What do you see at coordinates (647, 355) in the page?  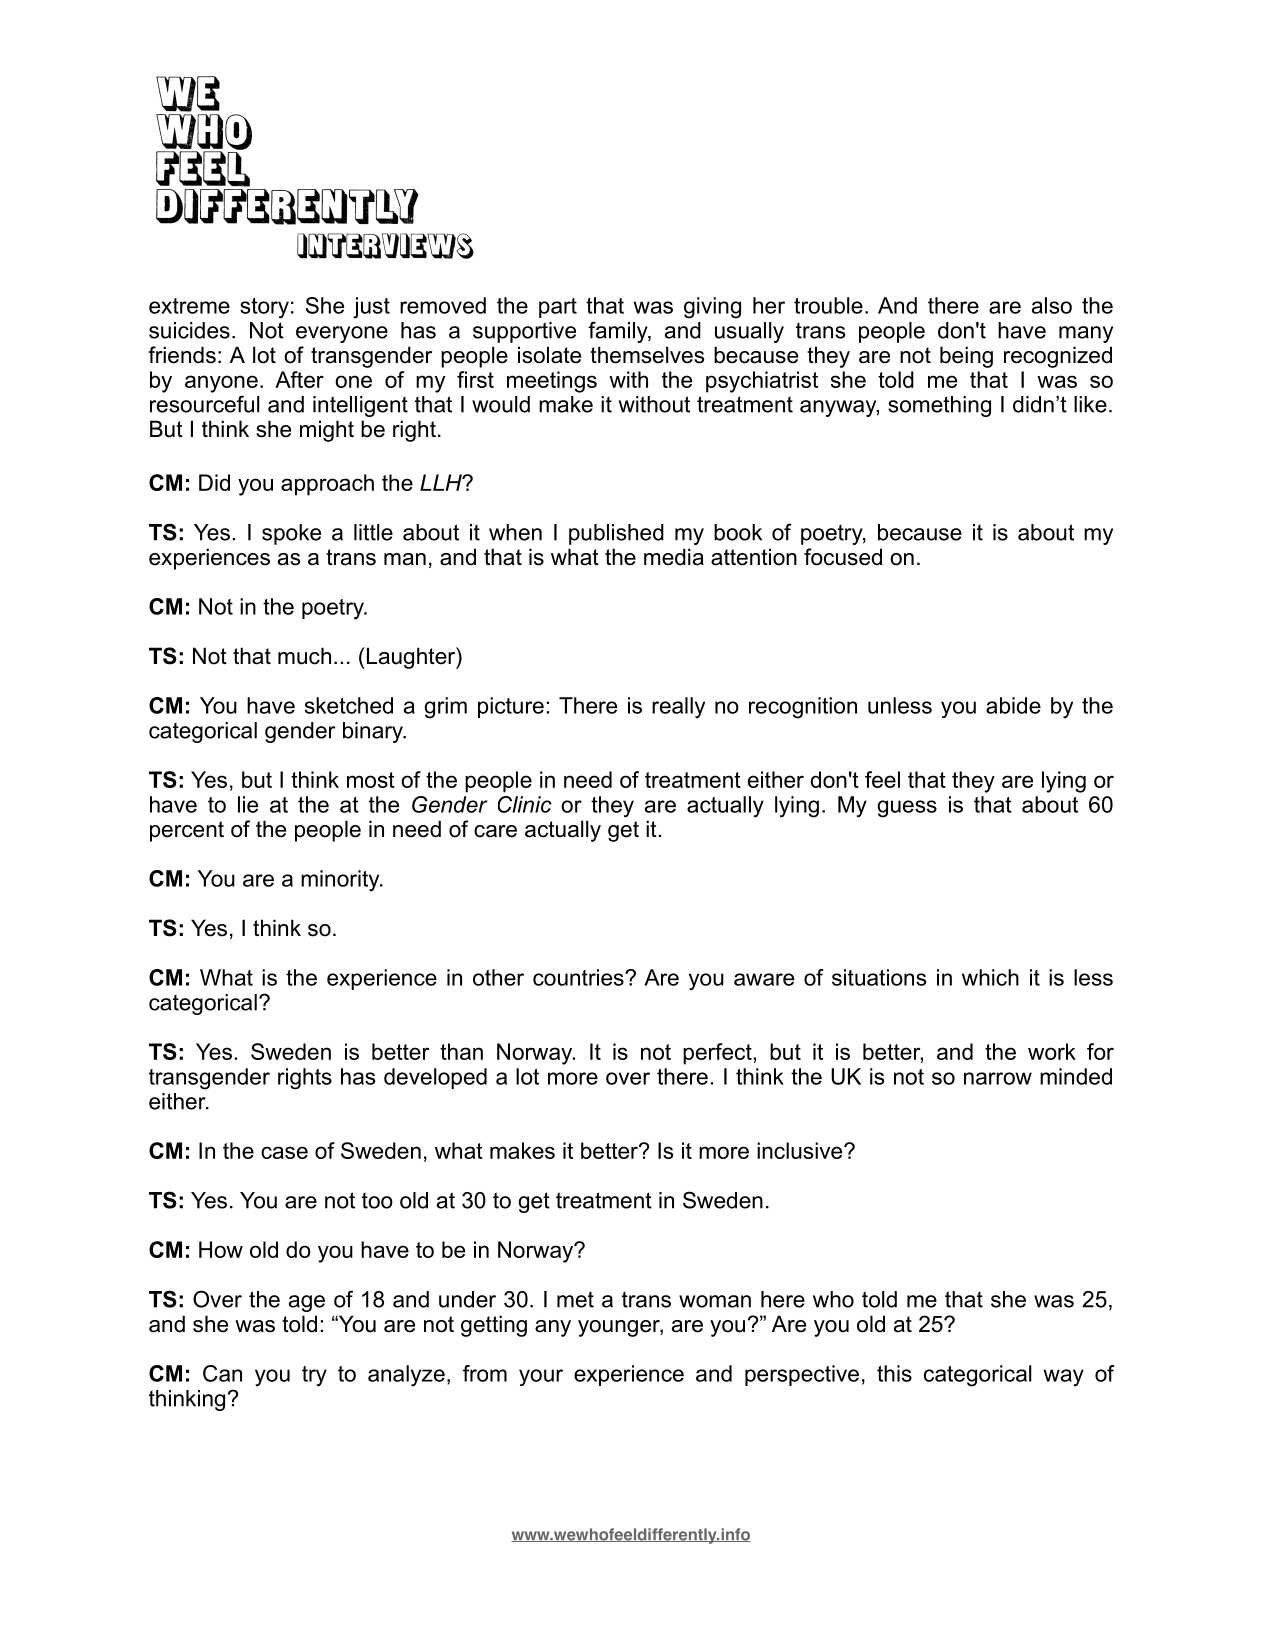 I see `themselves` at bounding box center [647, 355].
